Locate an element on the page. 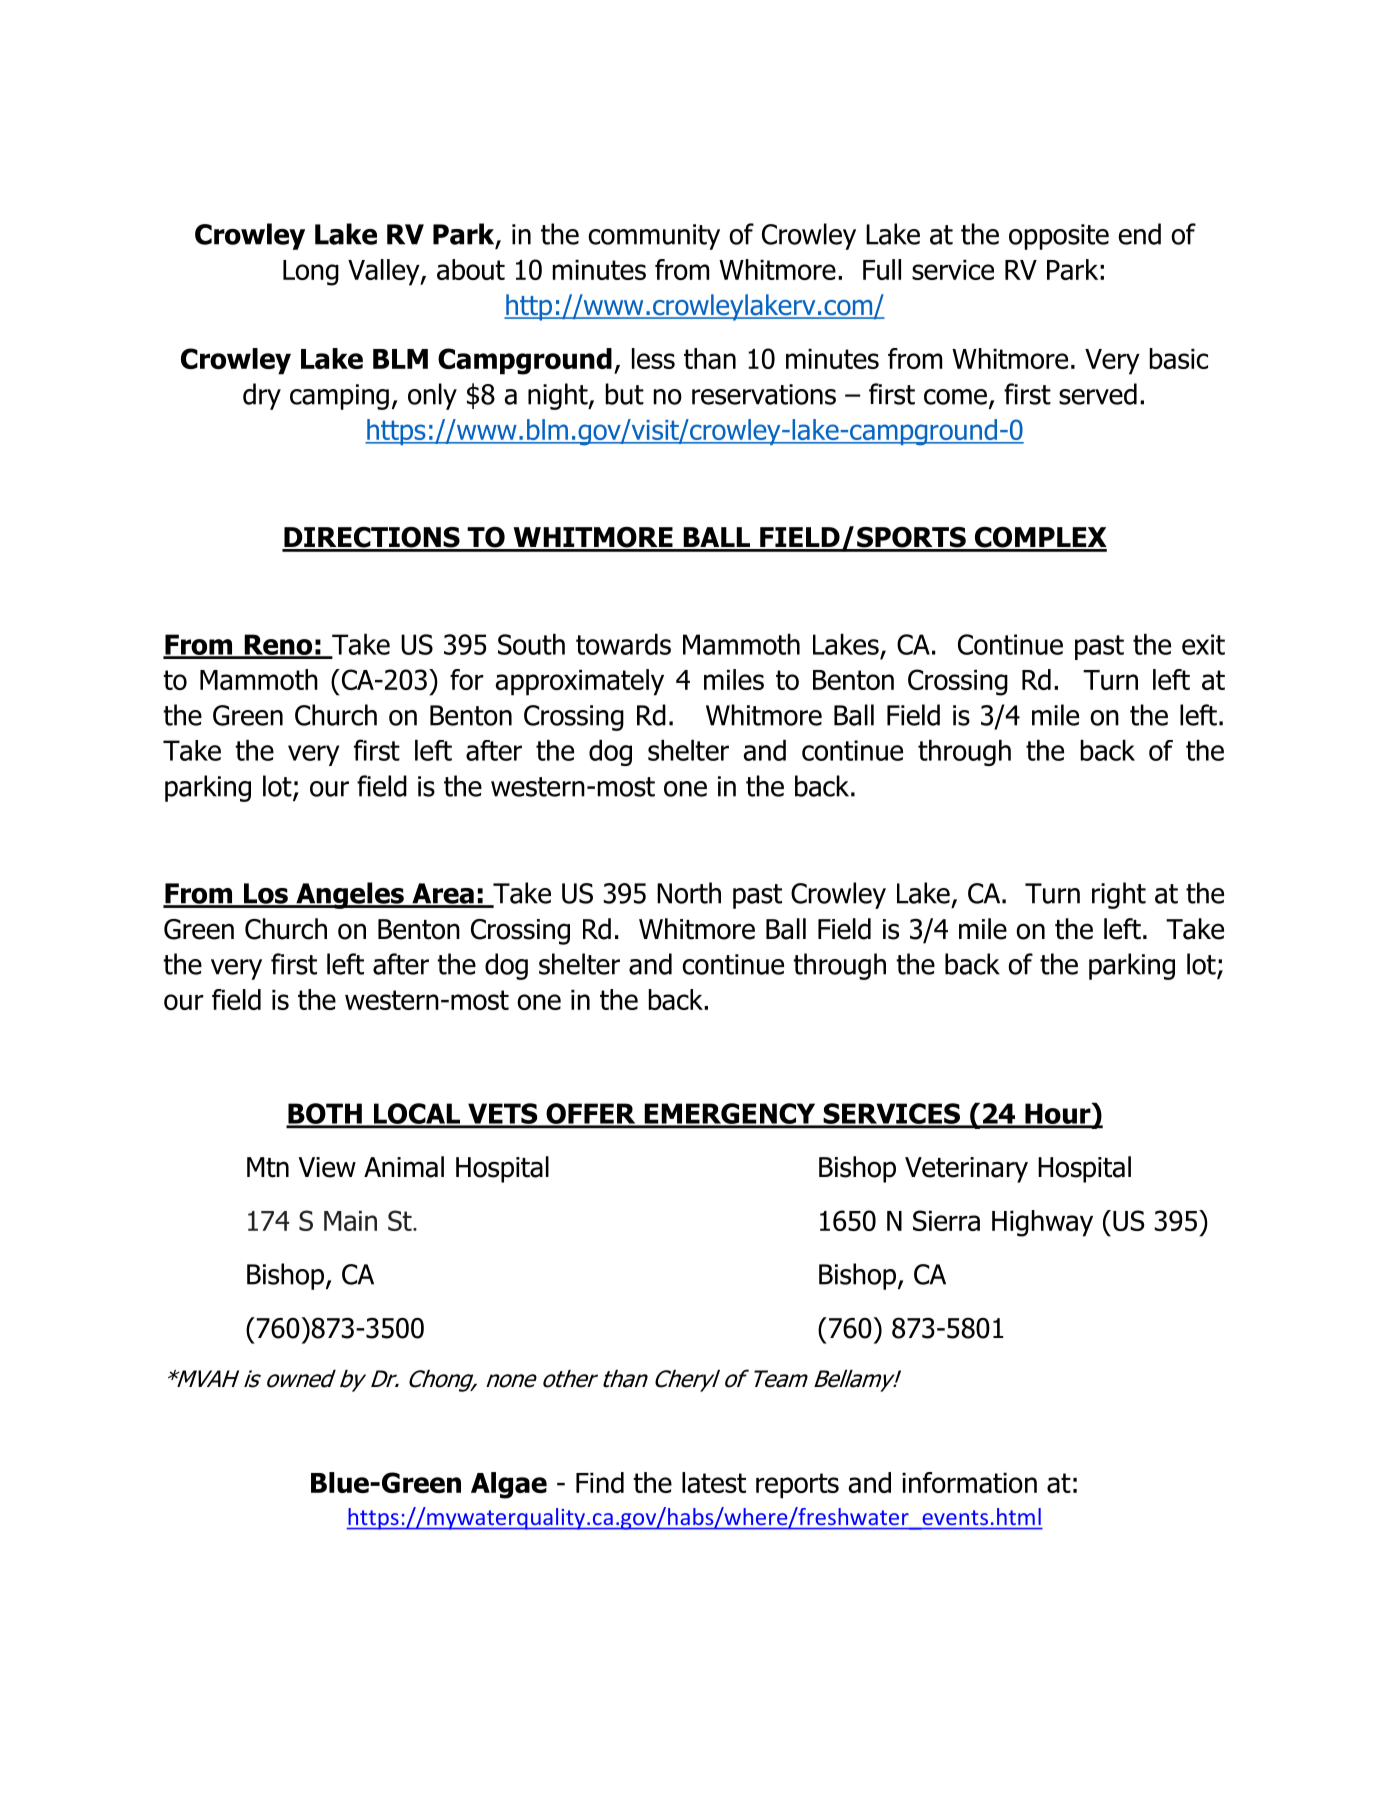  information is located at coordinates (969, 1482).
